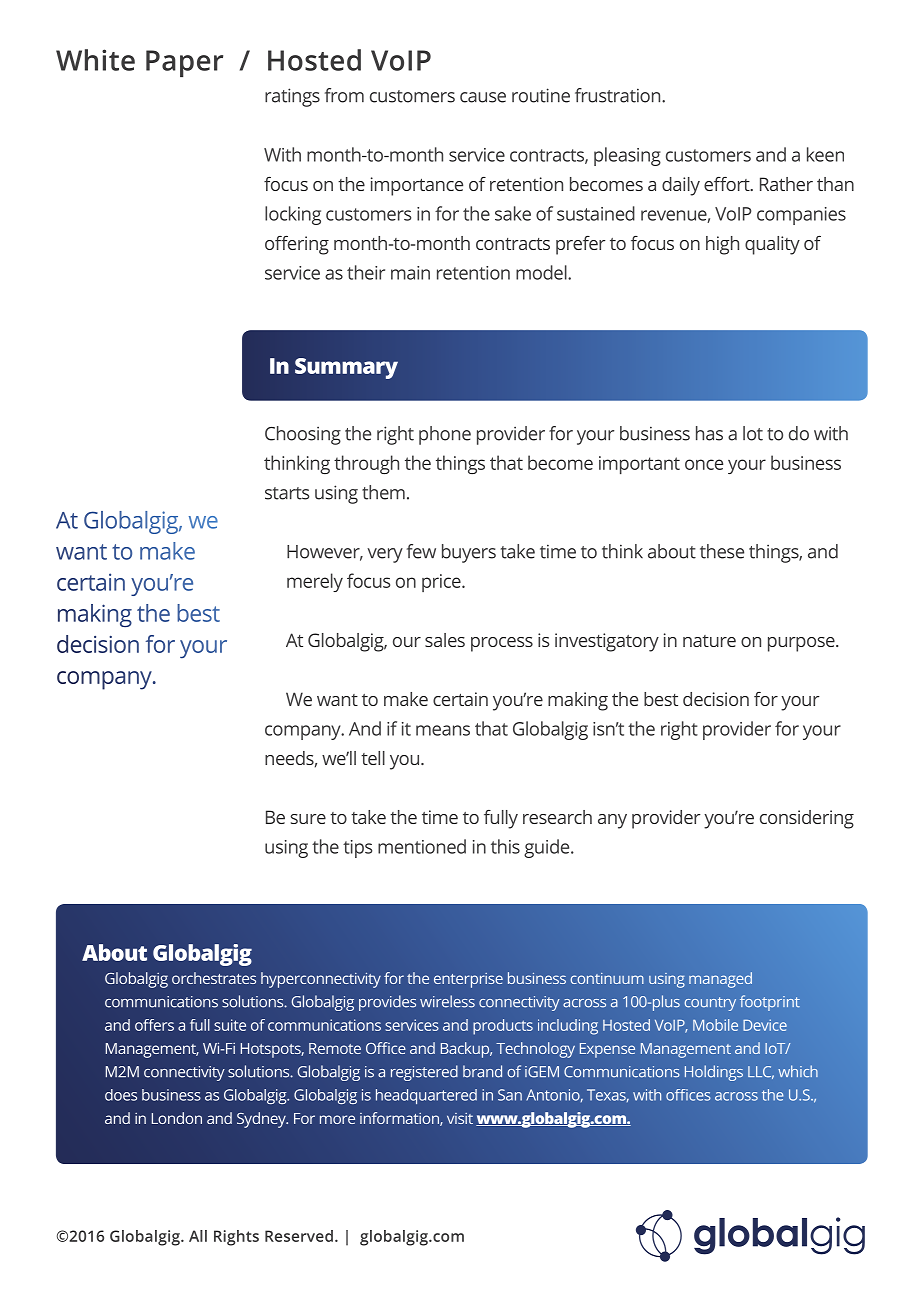 The height and width of the document is (1308, 924). I want to click on sure, so click(308, 819).
